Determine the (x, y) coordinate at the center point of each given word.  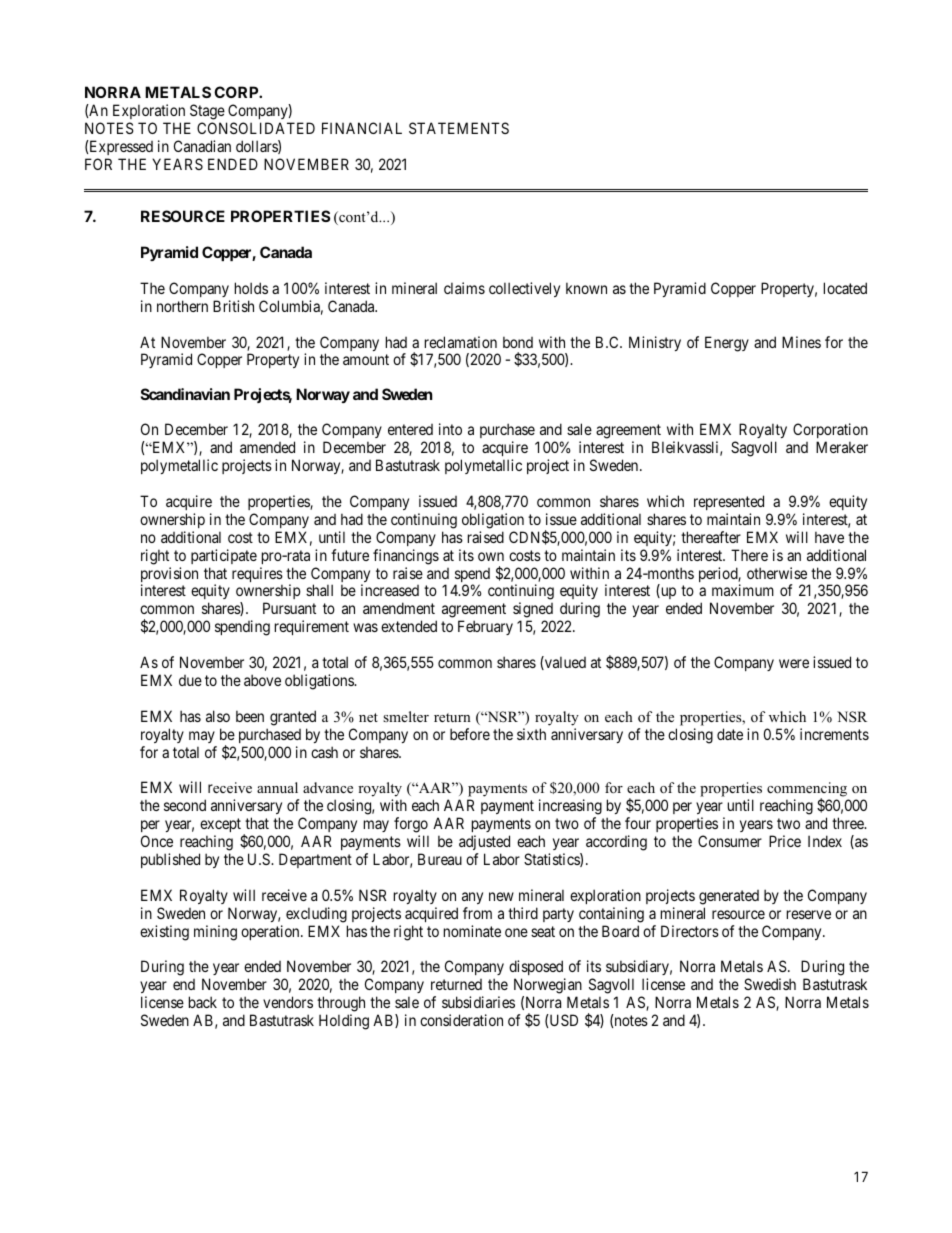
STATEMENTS (459, 128)
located (845, 288)
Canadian (202, 146)
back (203, 1002)
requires (257, 576)
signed (533, 611)
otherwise (777, 573)
